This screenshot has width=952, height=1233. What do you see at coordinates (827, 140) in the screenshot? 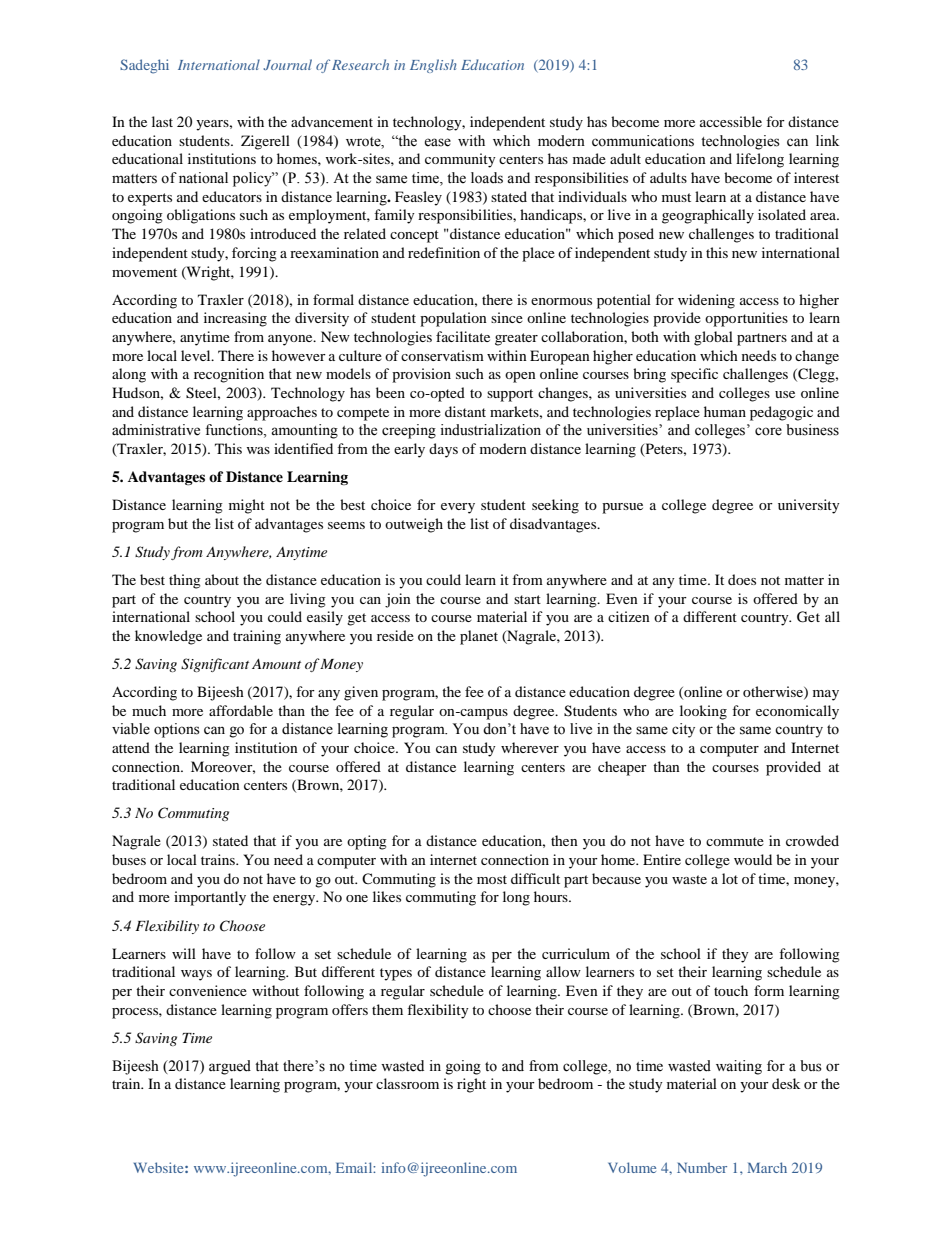
I see `link` at bounding box center [827, 140].
